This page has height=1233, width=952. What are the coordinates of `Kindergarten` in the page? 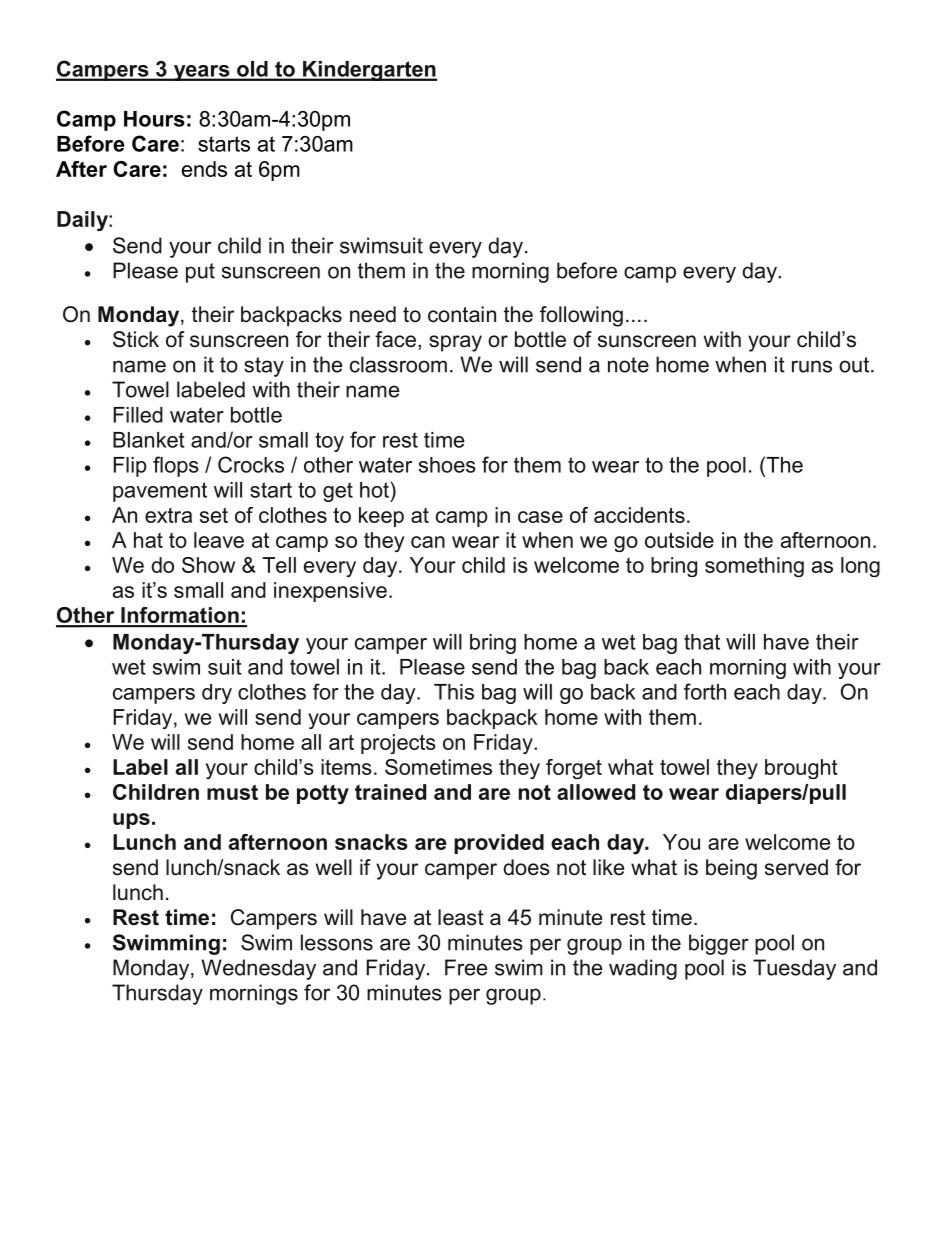 It's located at (369, 71).
